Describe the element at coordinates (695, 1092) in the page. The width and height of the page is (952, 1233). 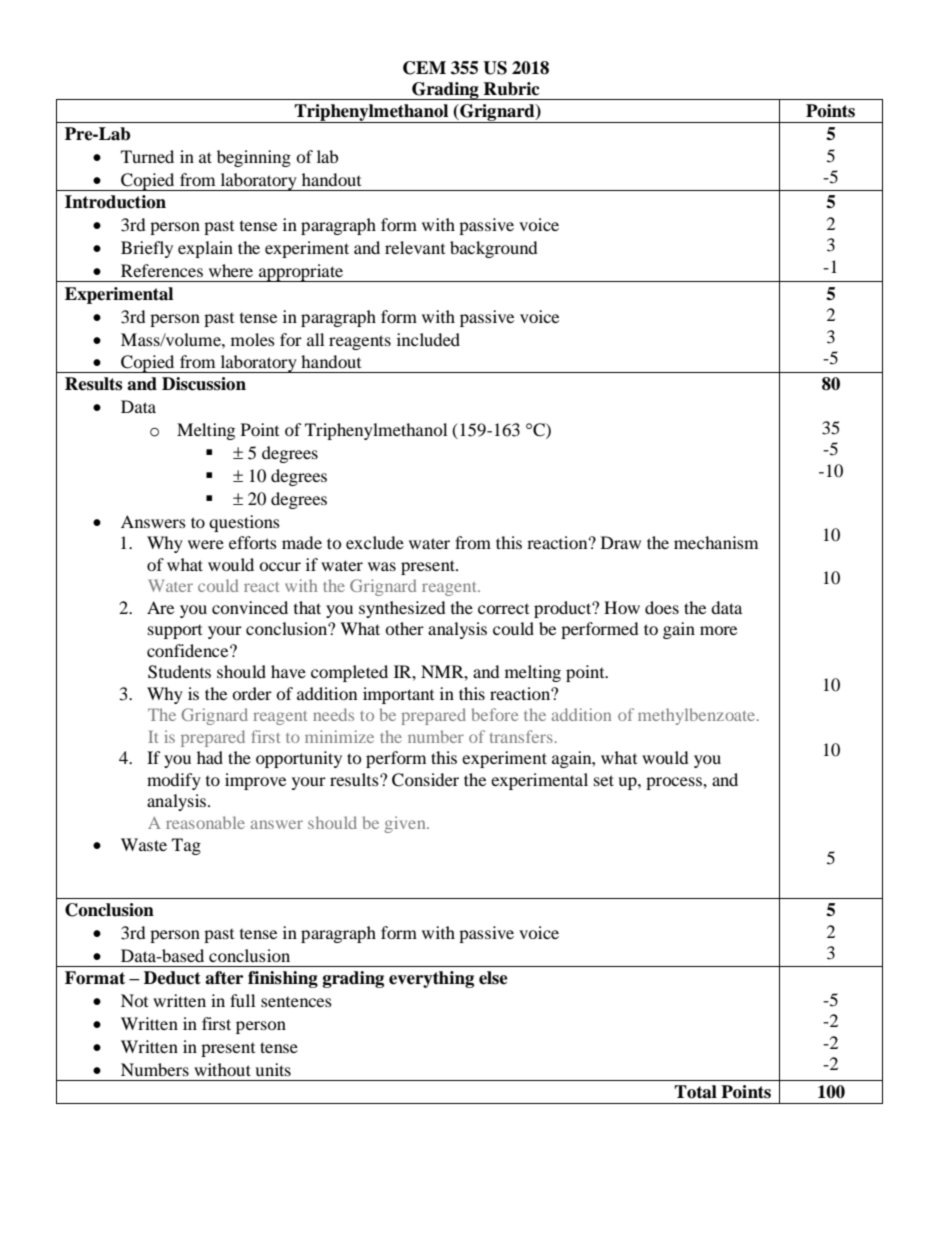
I see `Total` at that location.
